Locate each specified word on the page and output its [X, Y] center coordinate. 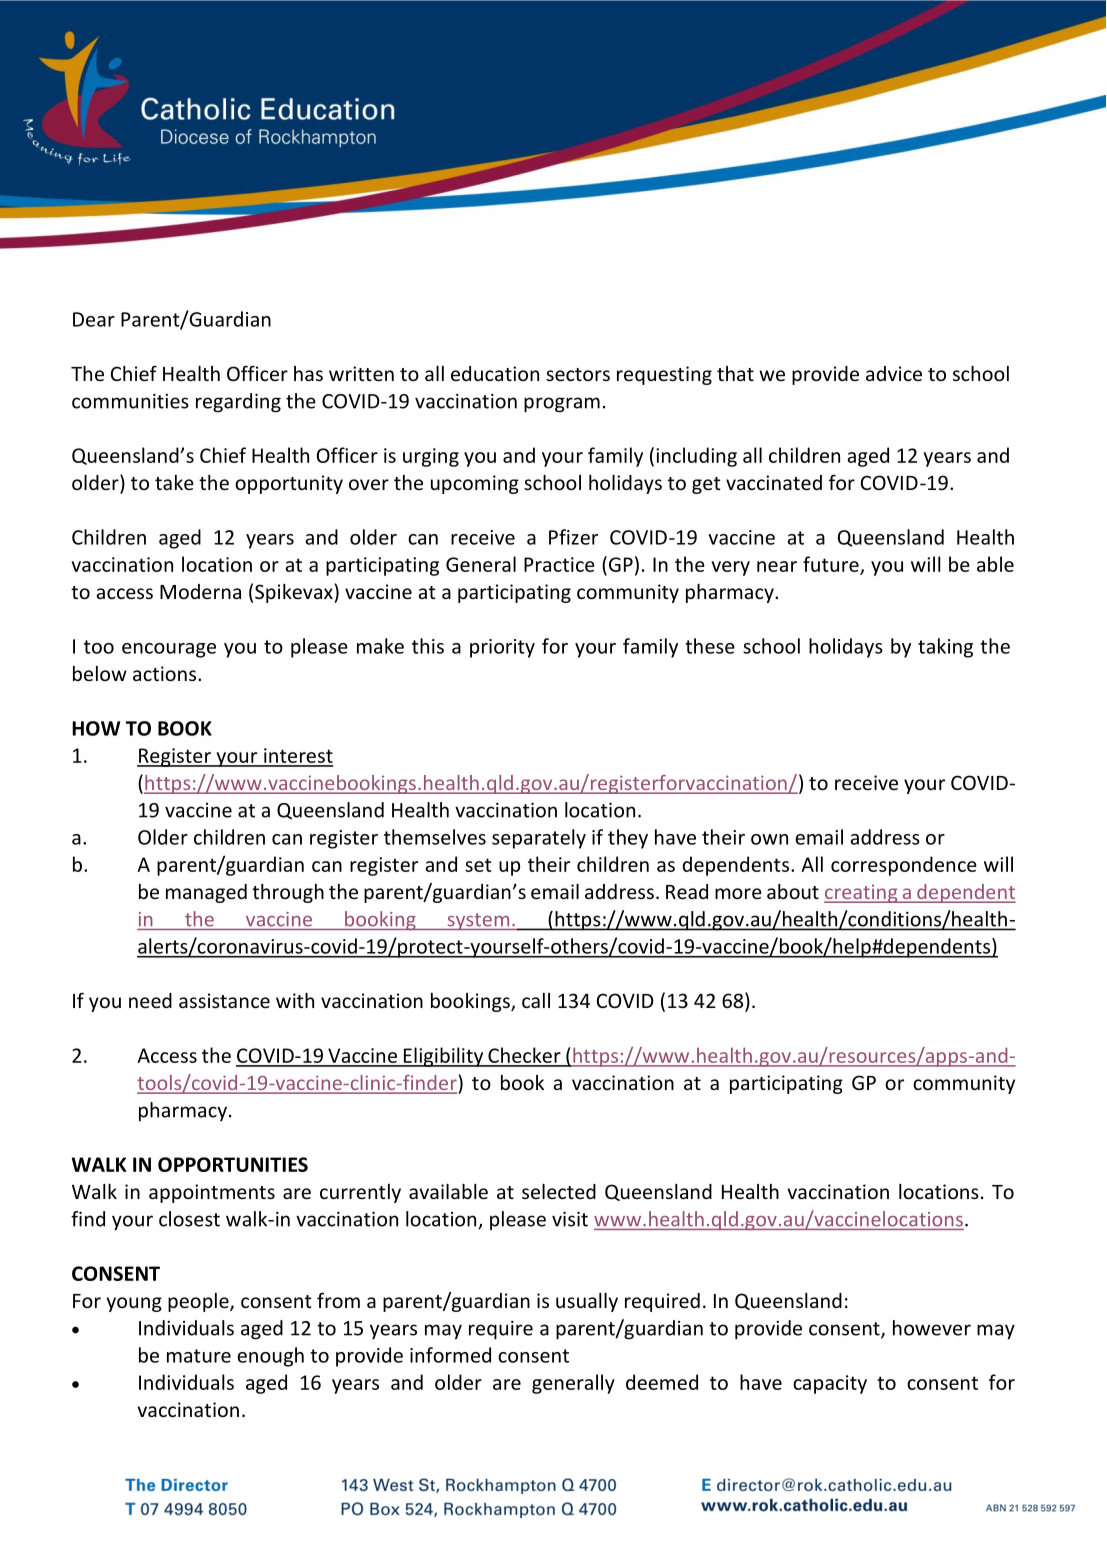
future [832, 565]
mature [199, 1356]
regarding [238, 403]
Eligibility [444, 1057]
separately [539, 839]
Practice [559, 564]
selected [559, 1191]
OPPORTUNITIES [233, 1164]
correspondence [904, 866]
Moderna [200, 591]
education [495, 373]
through [288, 893]
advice [894, 373]
